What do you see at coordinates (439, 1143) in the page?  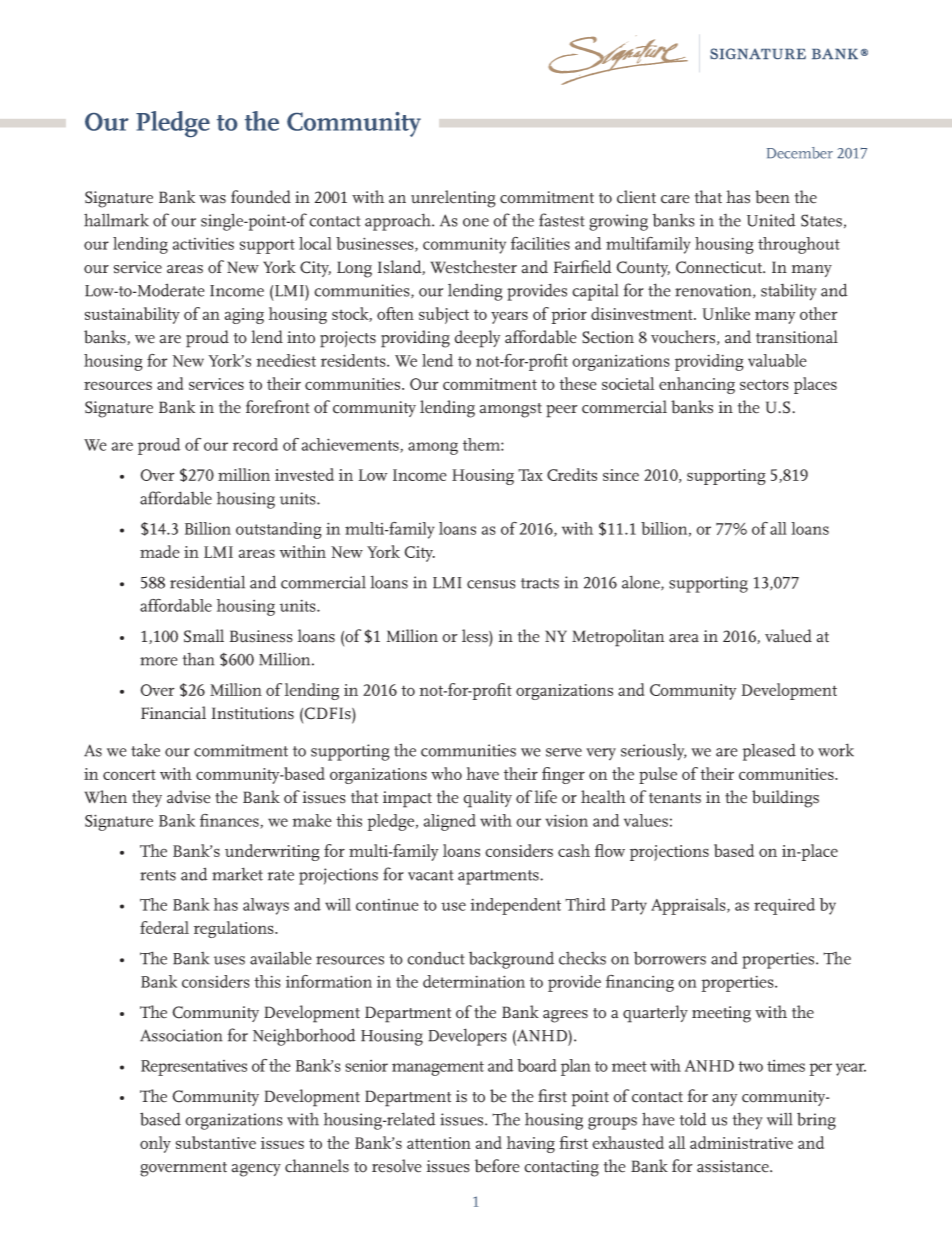 I see `attention` at bounding box center [439, 1143].
